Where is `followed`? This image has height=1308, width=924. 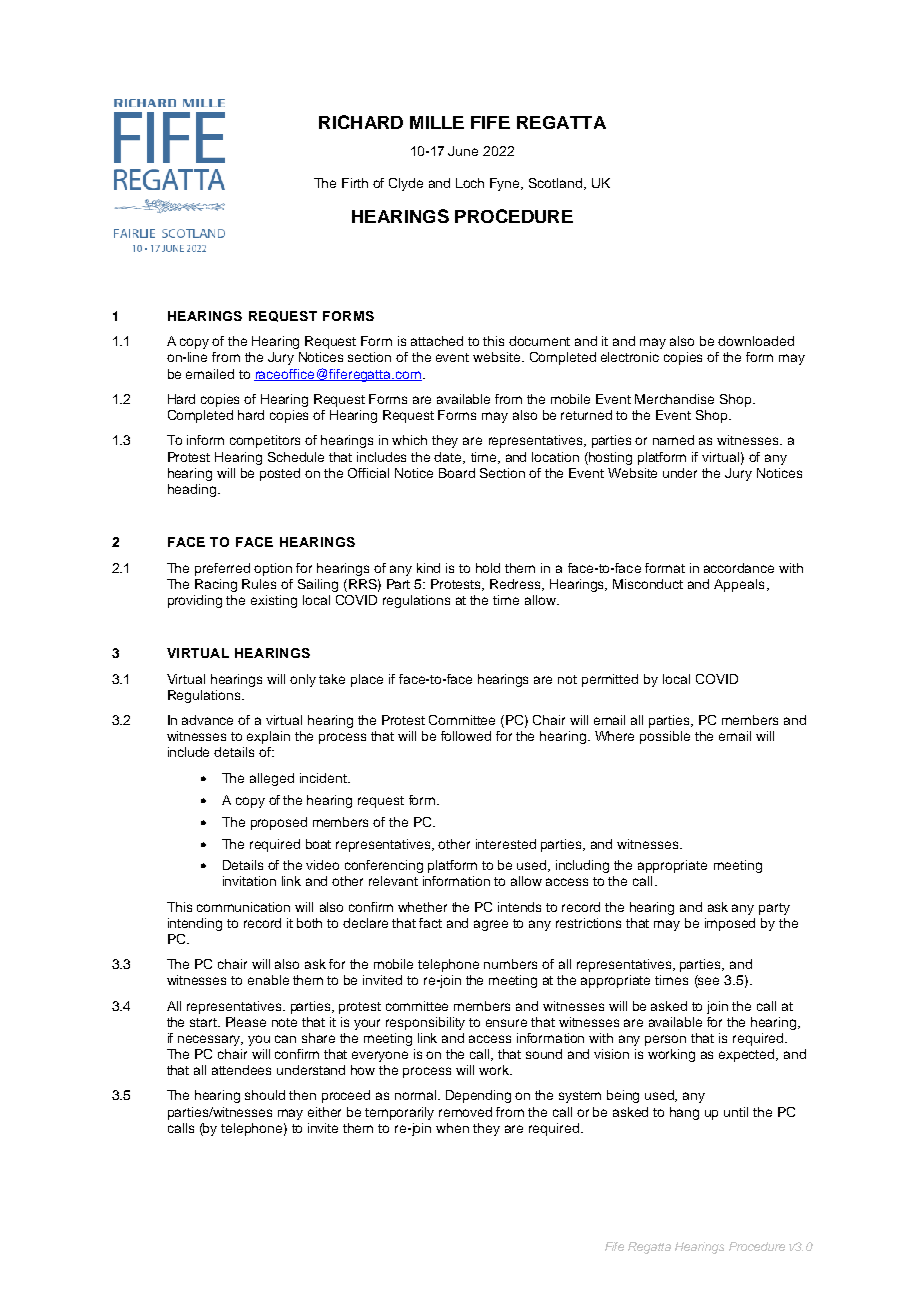
followed is located at coordinates (466, 736).
